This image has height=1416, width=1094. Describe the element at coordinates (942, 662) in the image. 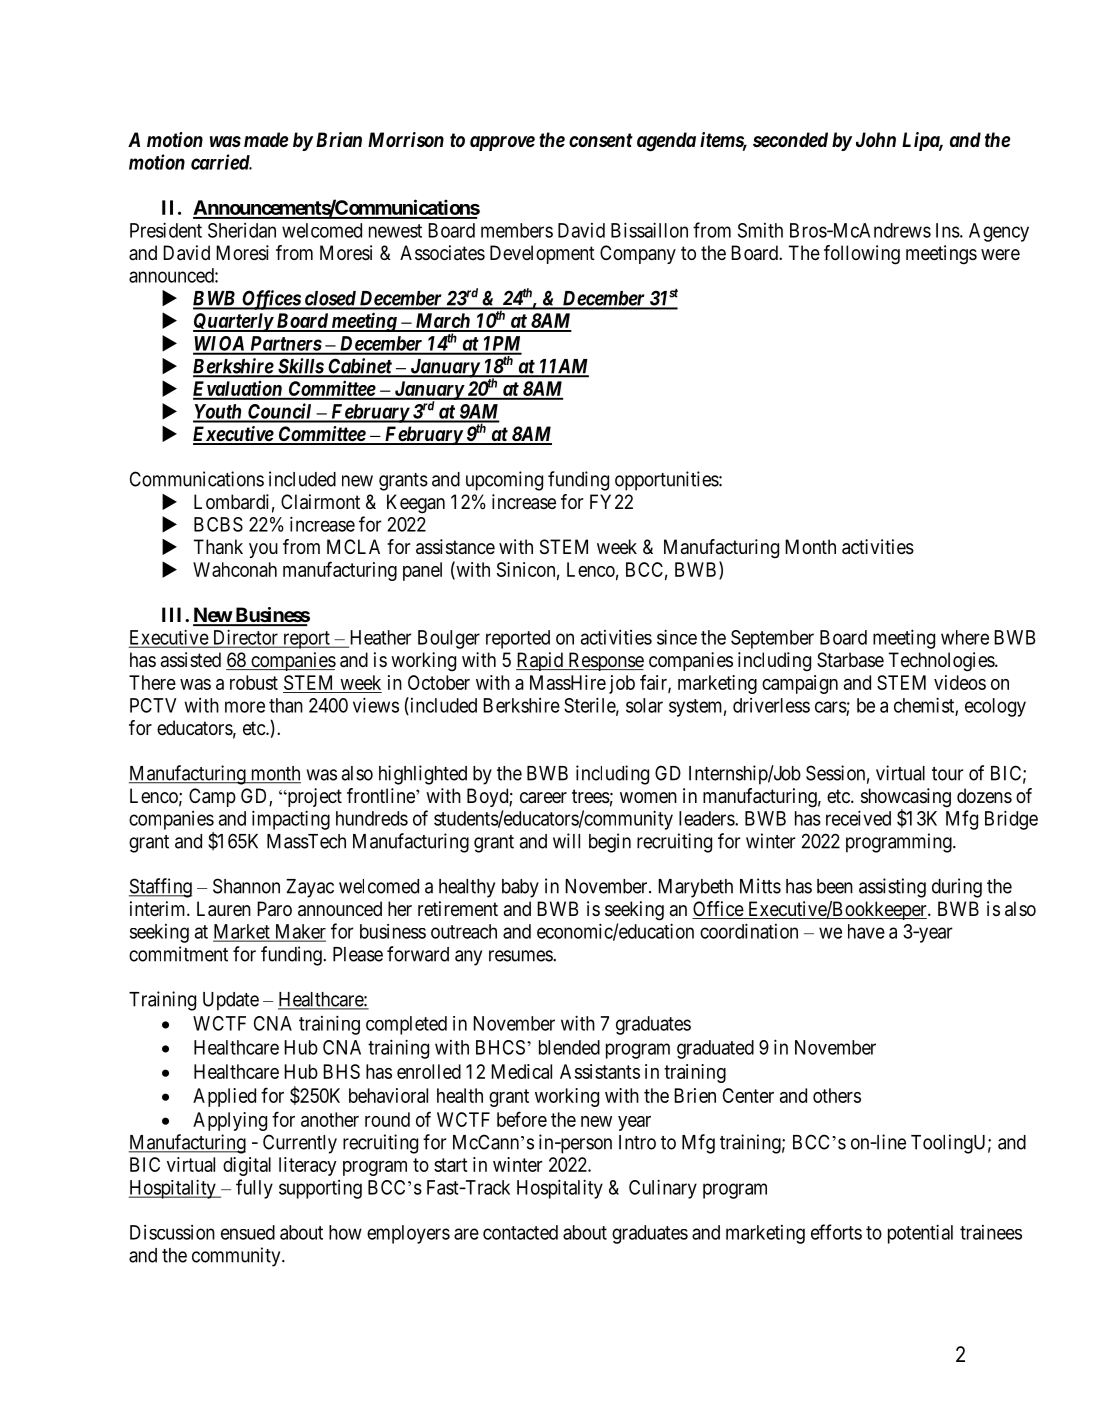

I see `Technologies` at that location.
